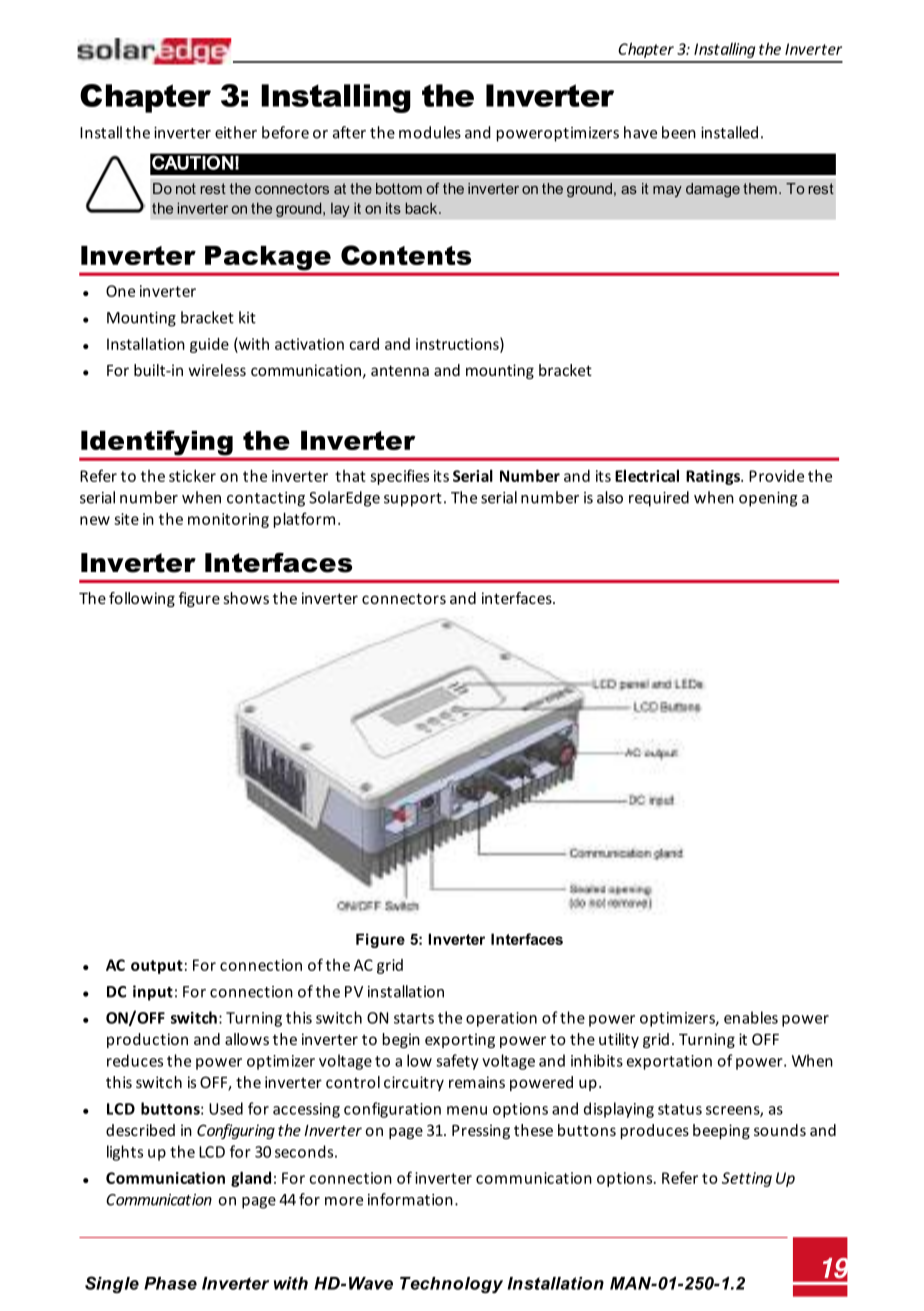  Describe the element at coordinates (659, 499) in the page. I see `required` at that location.
